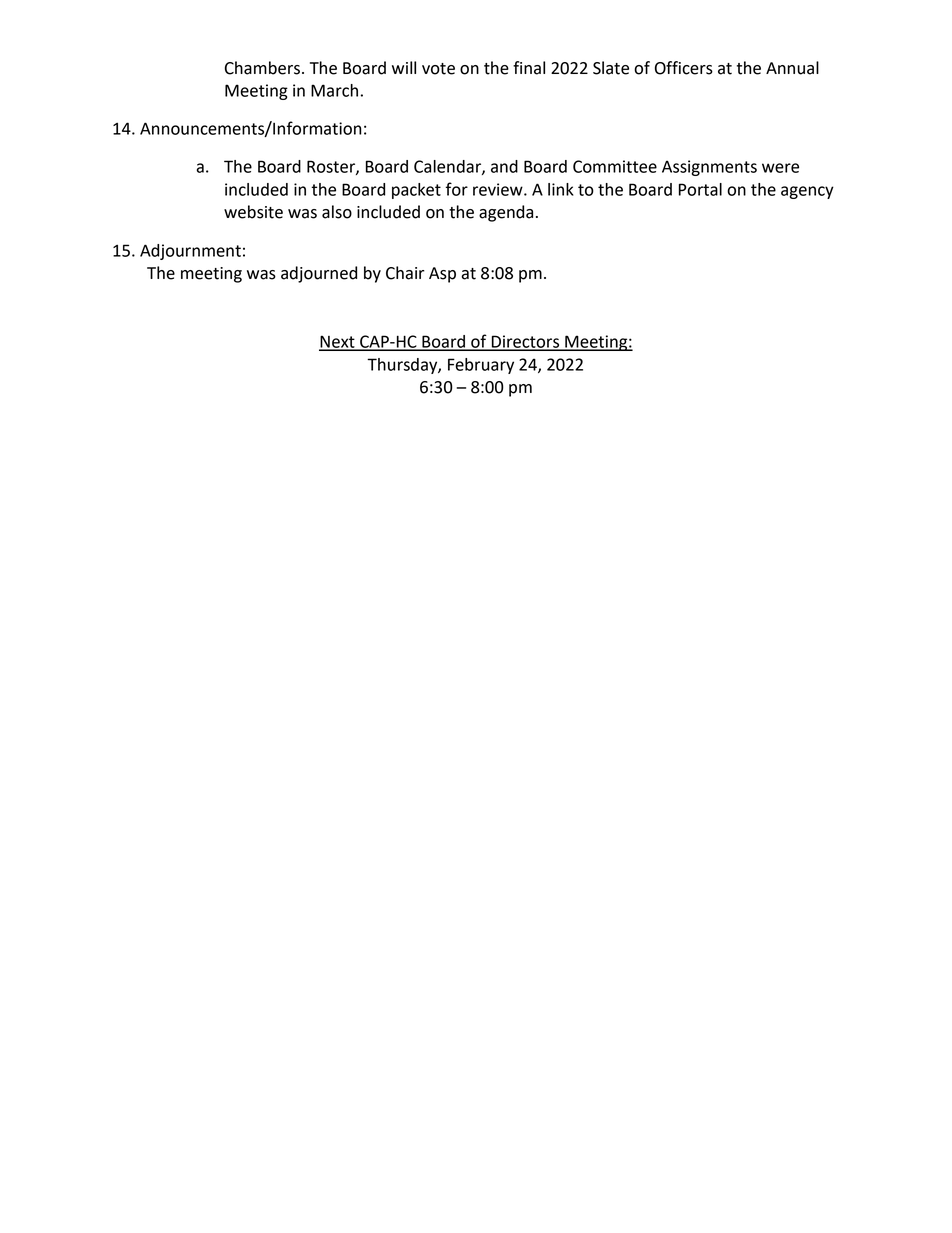 The height and width of the document is (1233, 952). I want to click on final, so click(529, 68).
